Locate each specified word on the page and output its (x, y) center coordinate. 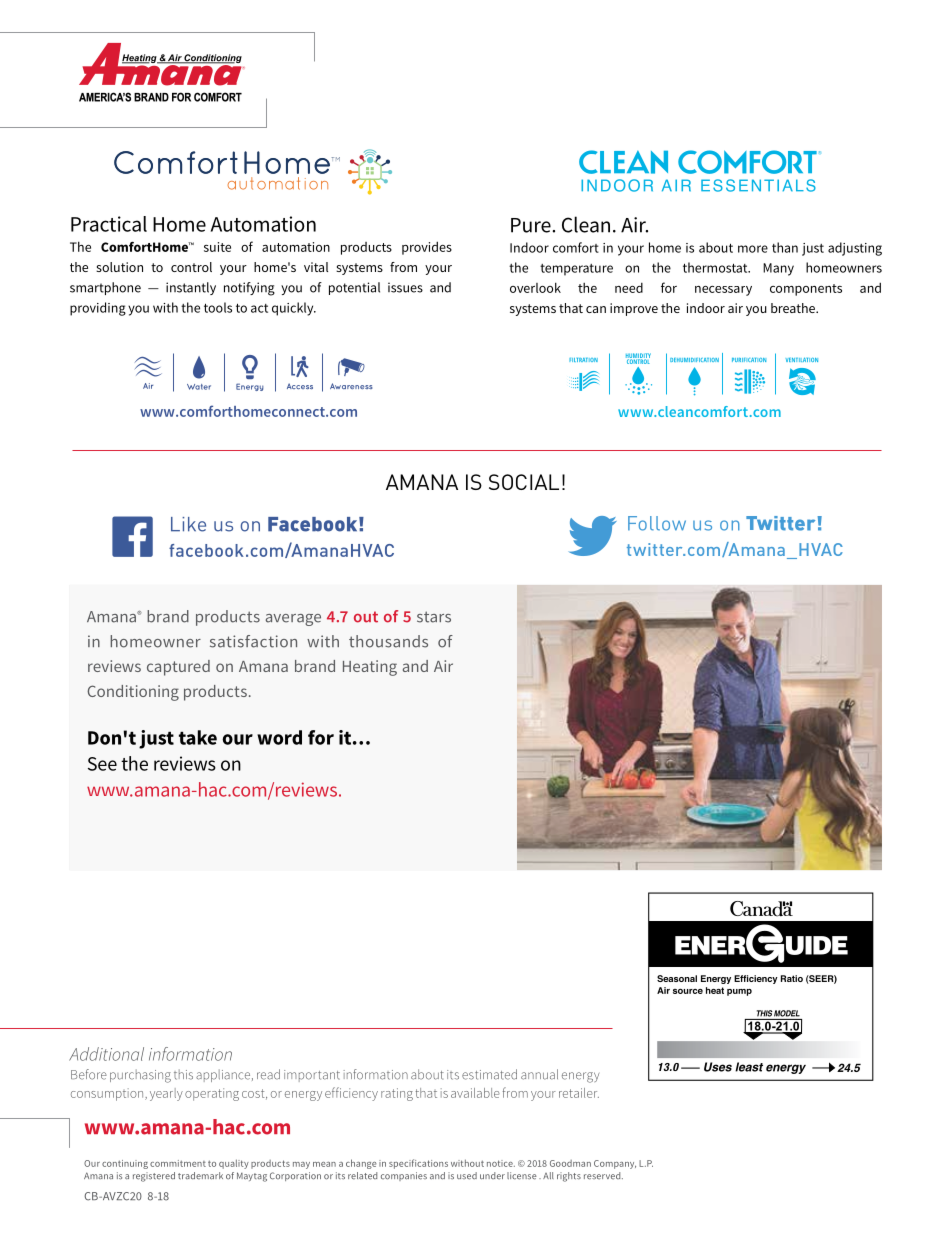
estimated (489, 1074)
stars (434, 617)
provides (427, 248)
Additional (106, 1054)
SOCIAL (524, 482)
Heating (370, 668)
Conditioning (133, 693)
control (191, 267)
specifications (418, 1164)
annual (539, 1074)
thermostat (716, 267)
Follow (657, 523)
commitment (178, 1163)
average (293, 620)
